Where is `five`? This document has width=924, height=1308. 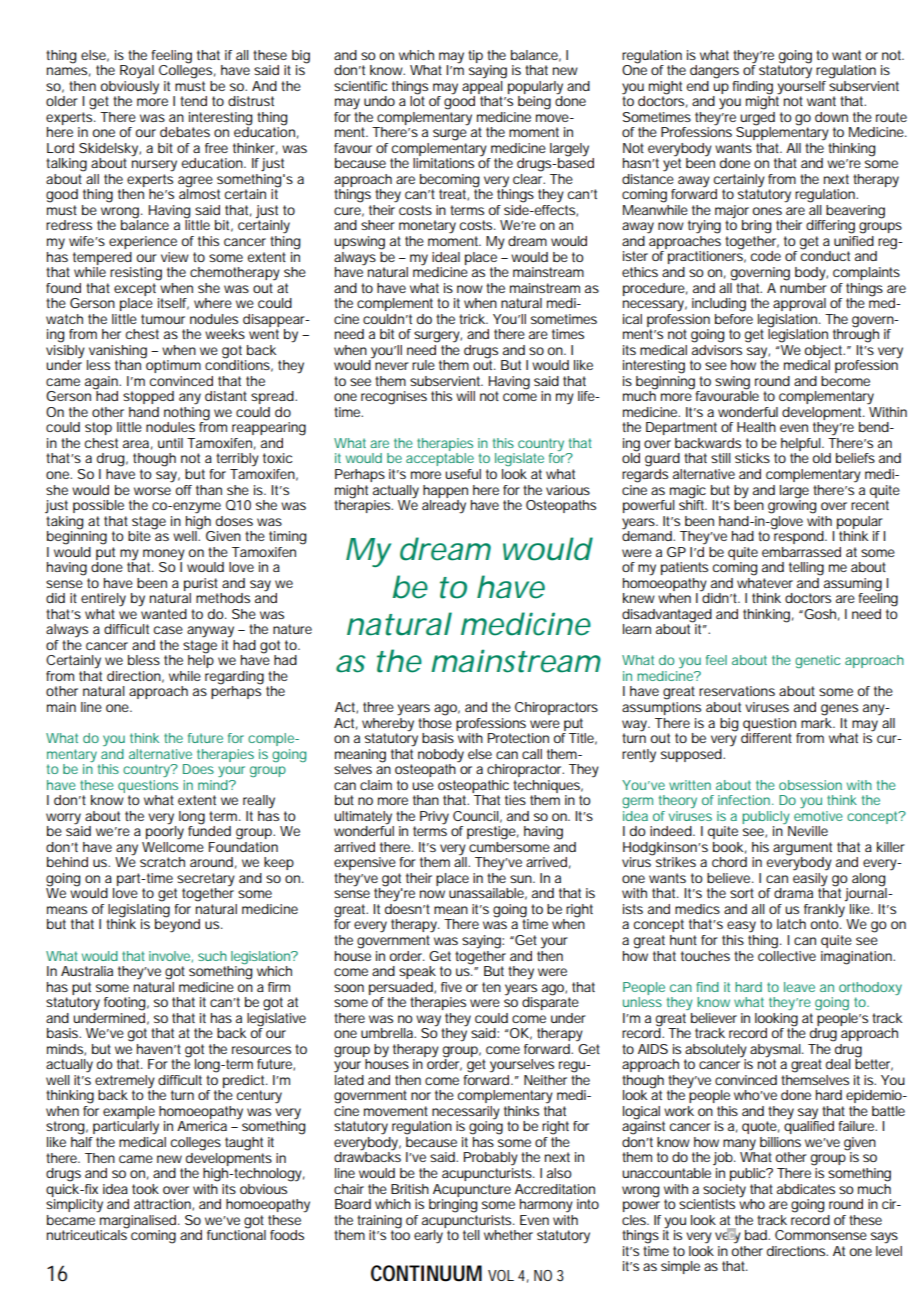 five is located at coordinates (451, 987).
